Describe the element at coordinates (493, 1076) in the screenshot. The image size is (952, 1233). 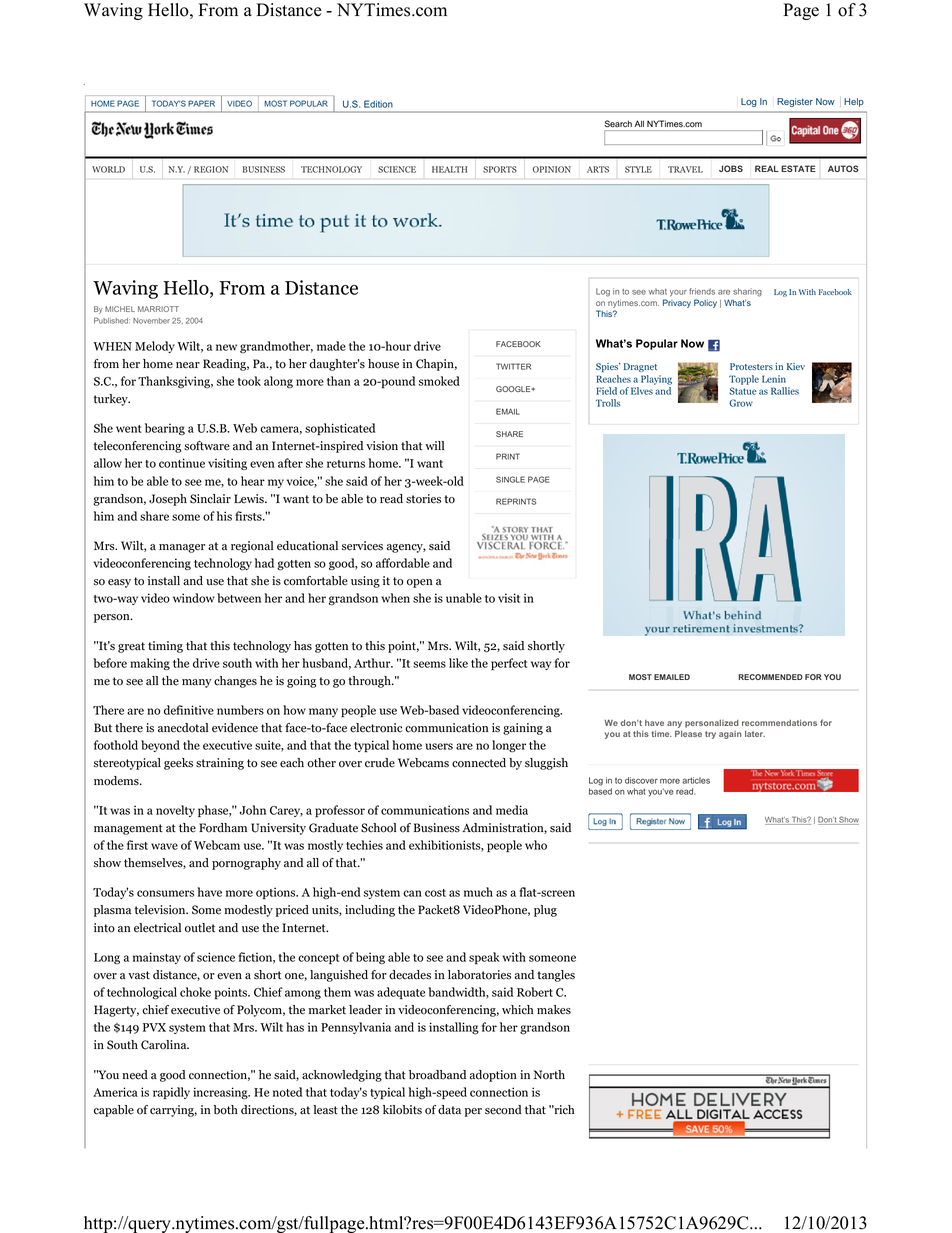
I see `adoption` at that location.
